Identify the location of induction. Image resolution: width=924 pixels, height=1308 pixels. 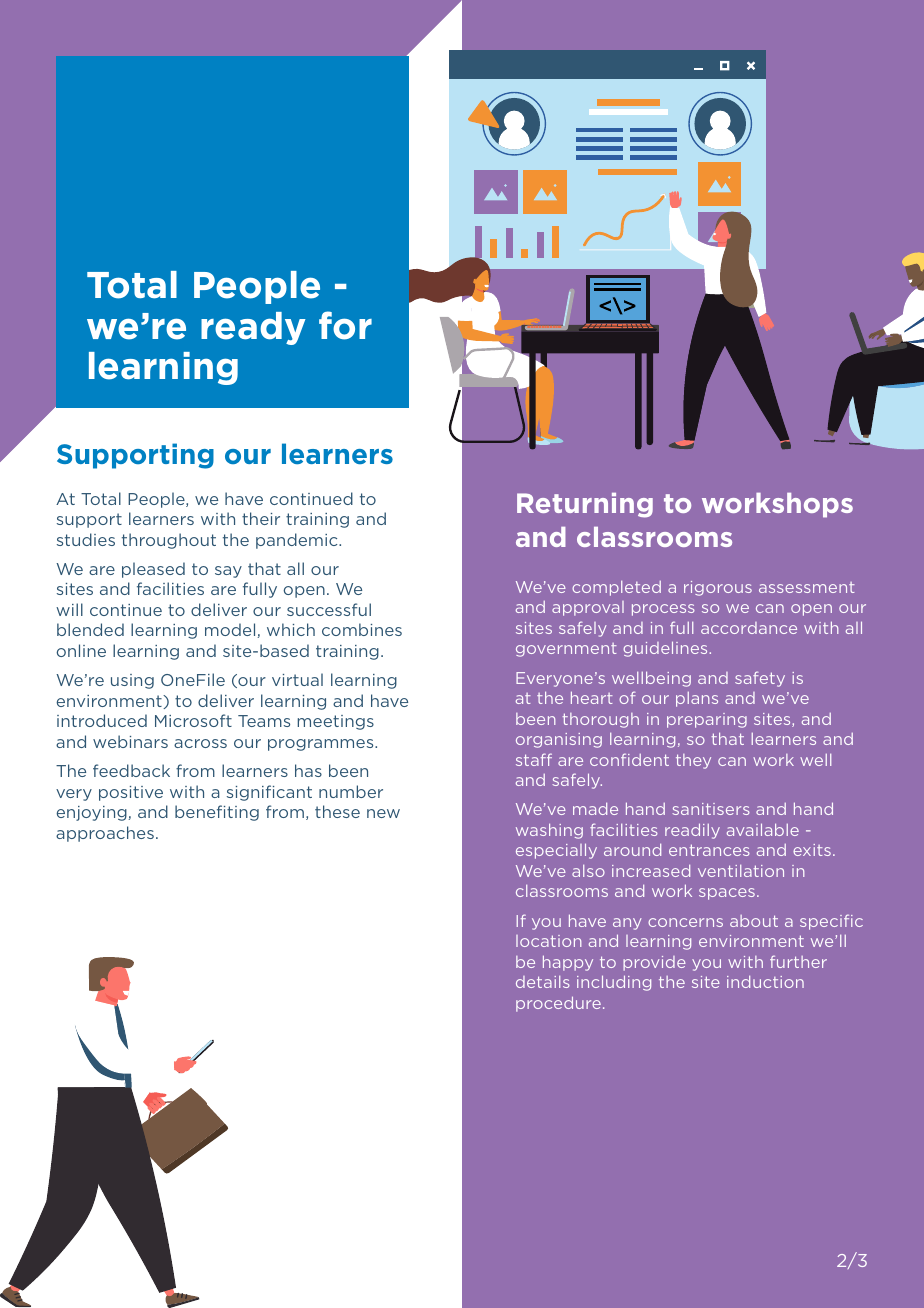
(765, 981).
